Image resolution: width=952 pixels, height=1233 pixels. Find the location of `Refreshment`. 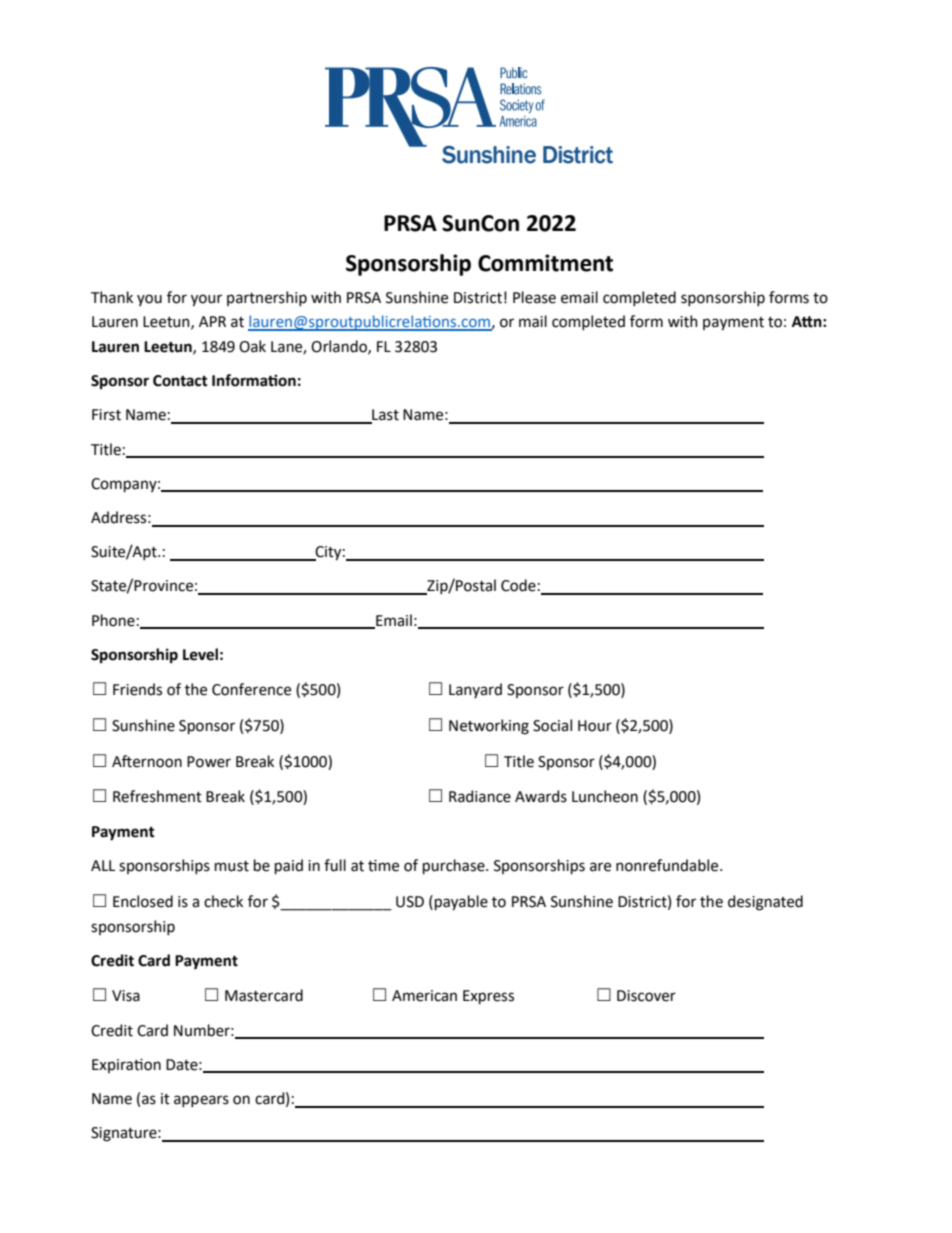

Refreshment is located at coordinates (157, 796).
